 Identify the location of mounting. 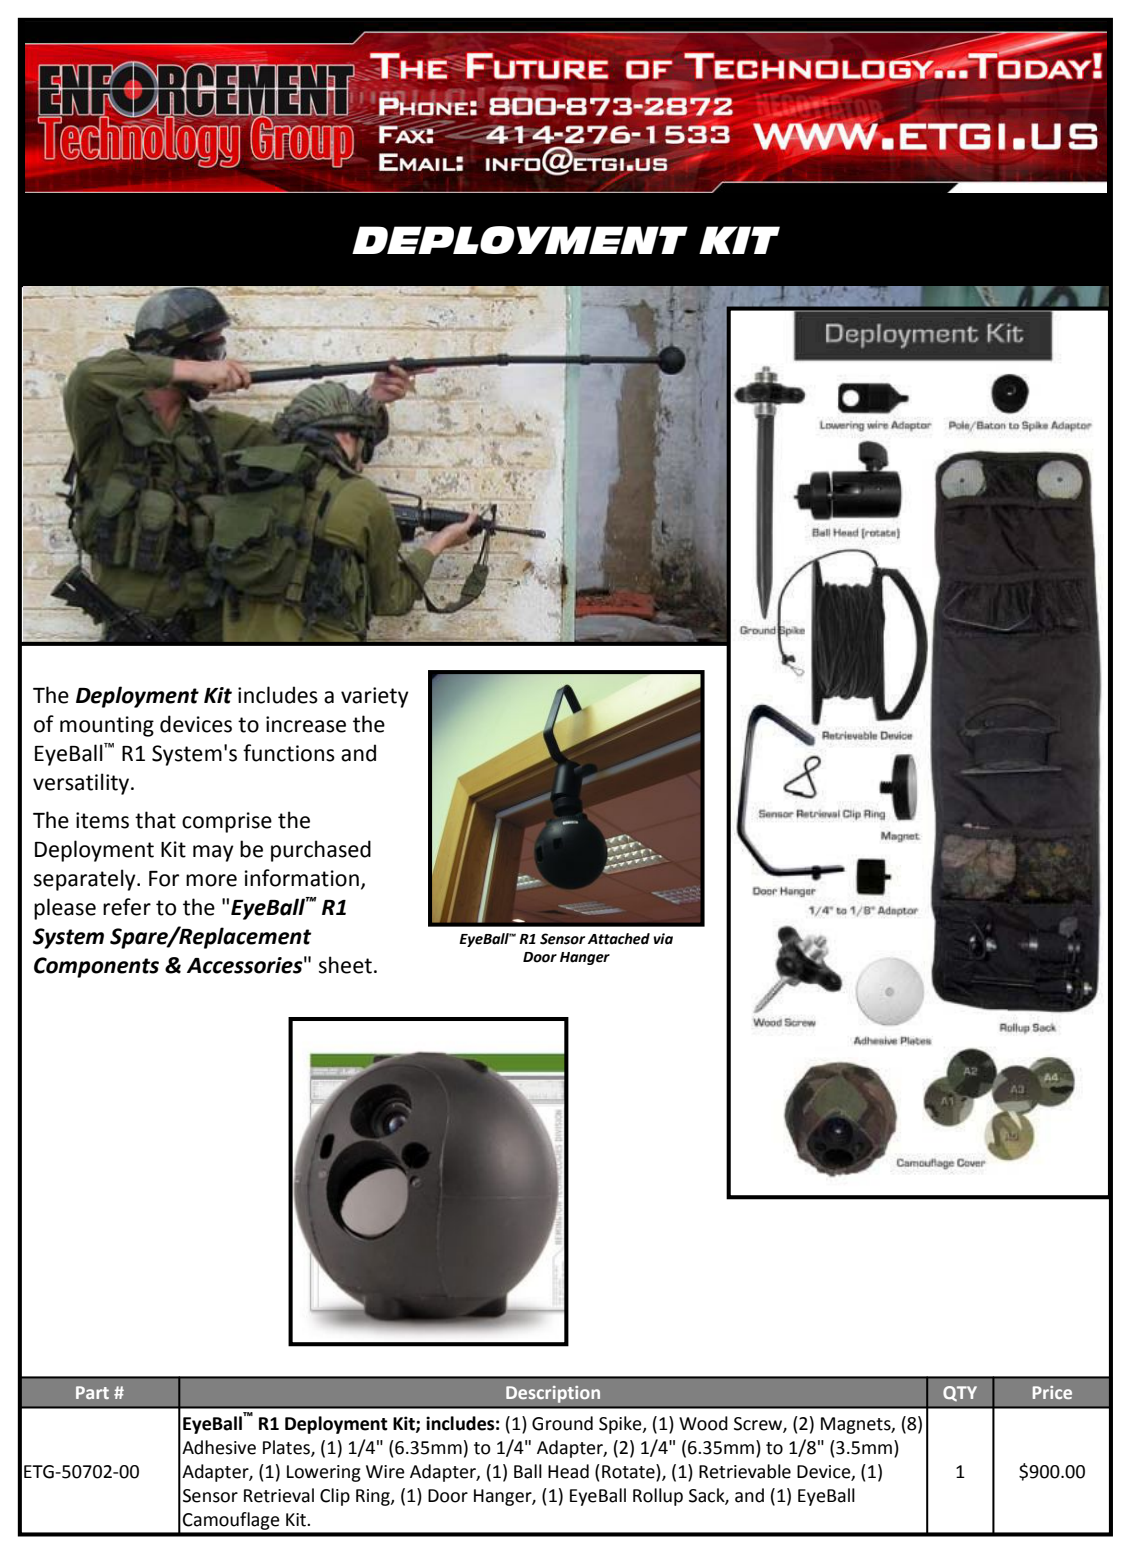
(107, 726).
